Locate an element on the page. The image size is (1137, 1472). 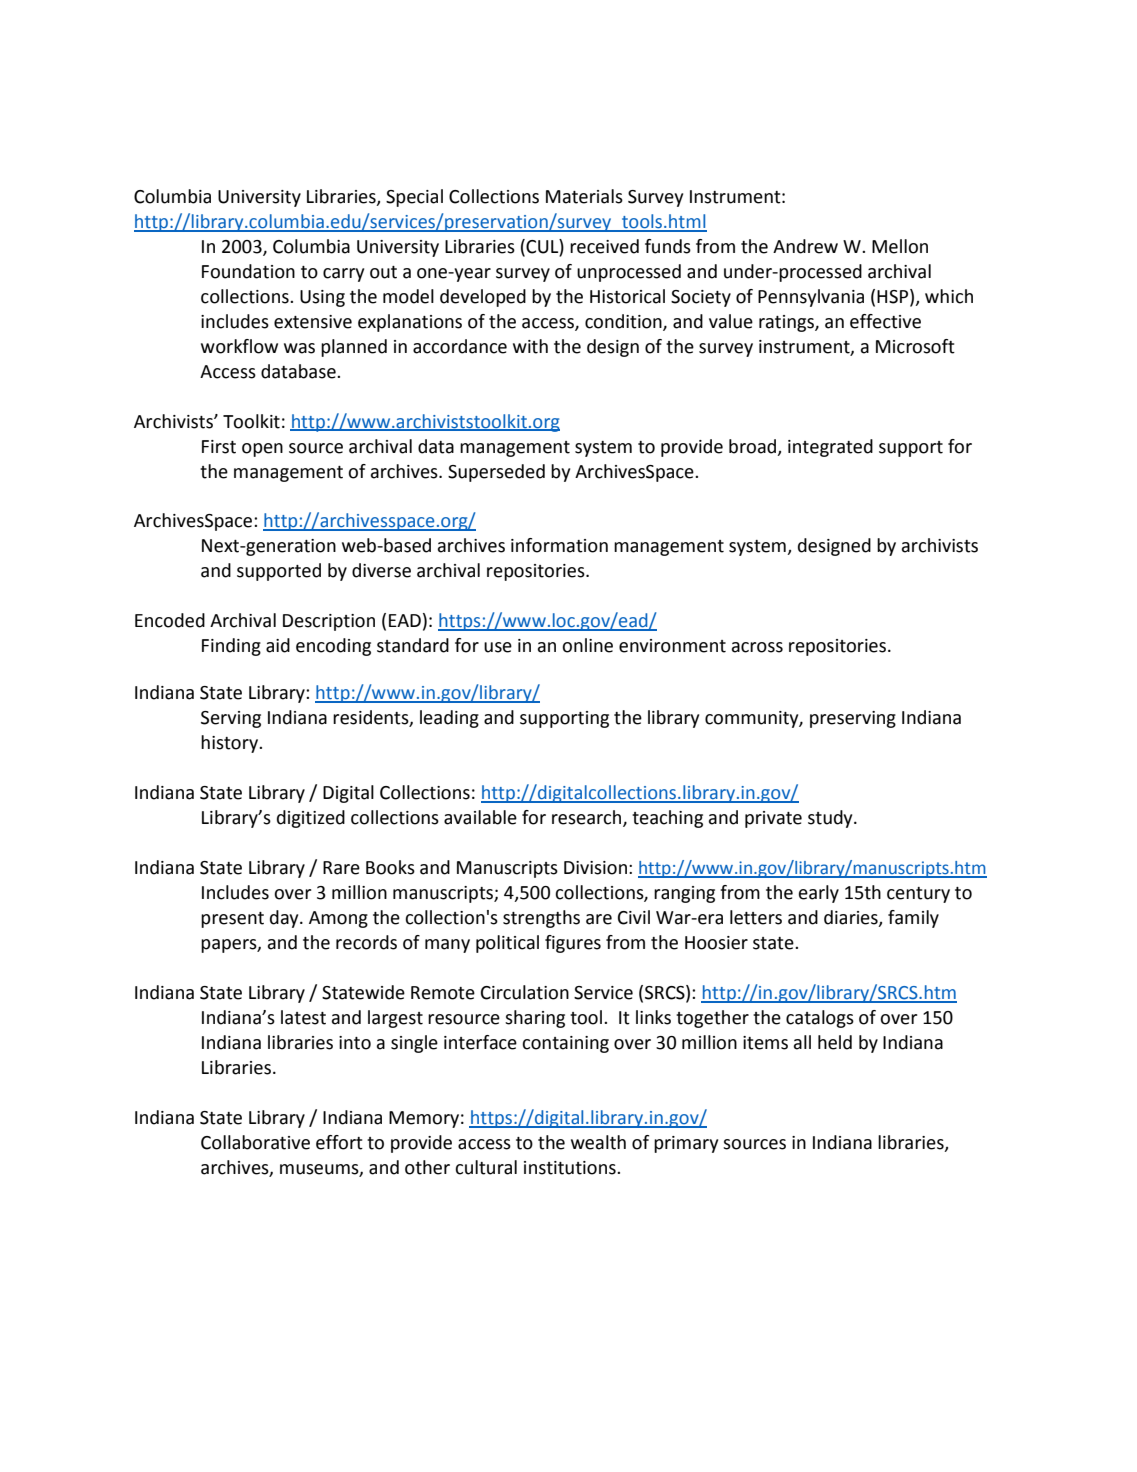
history is located at coordinates (230, 744).
